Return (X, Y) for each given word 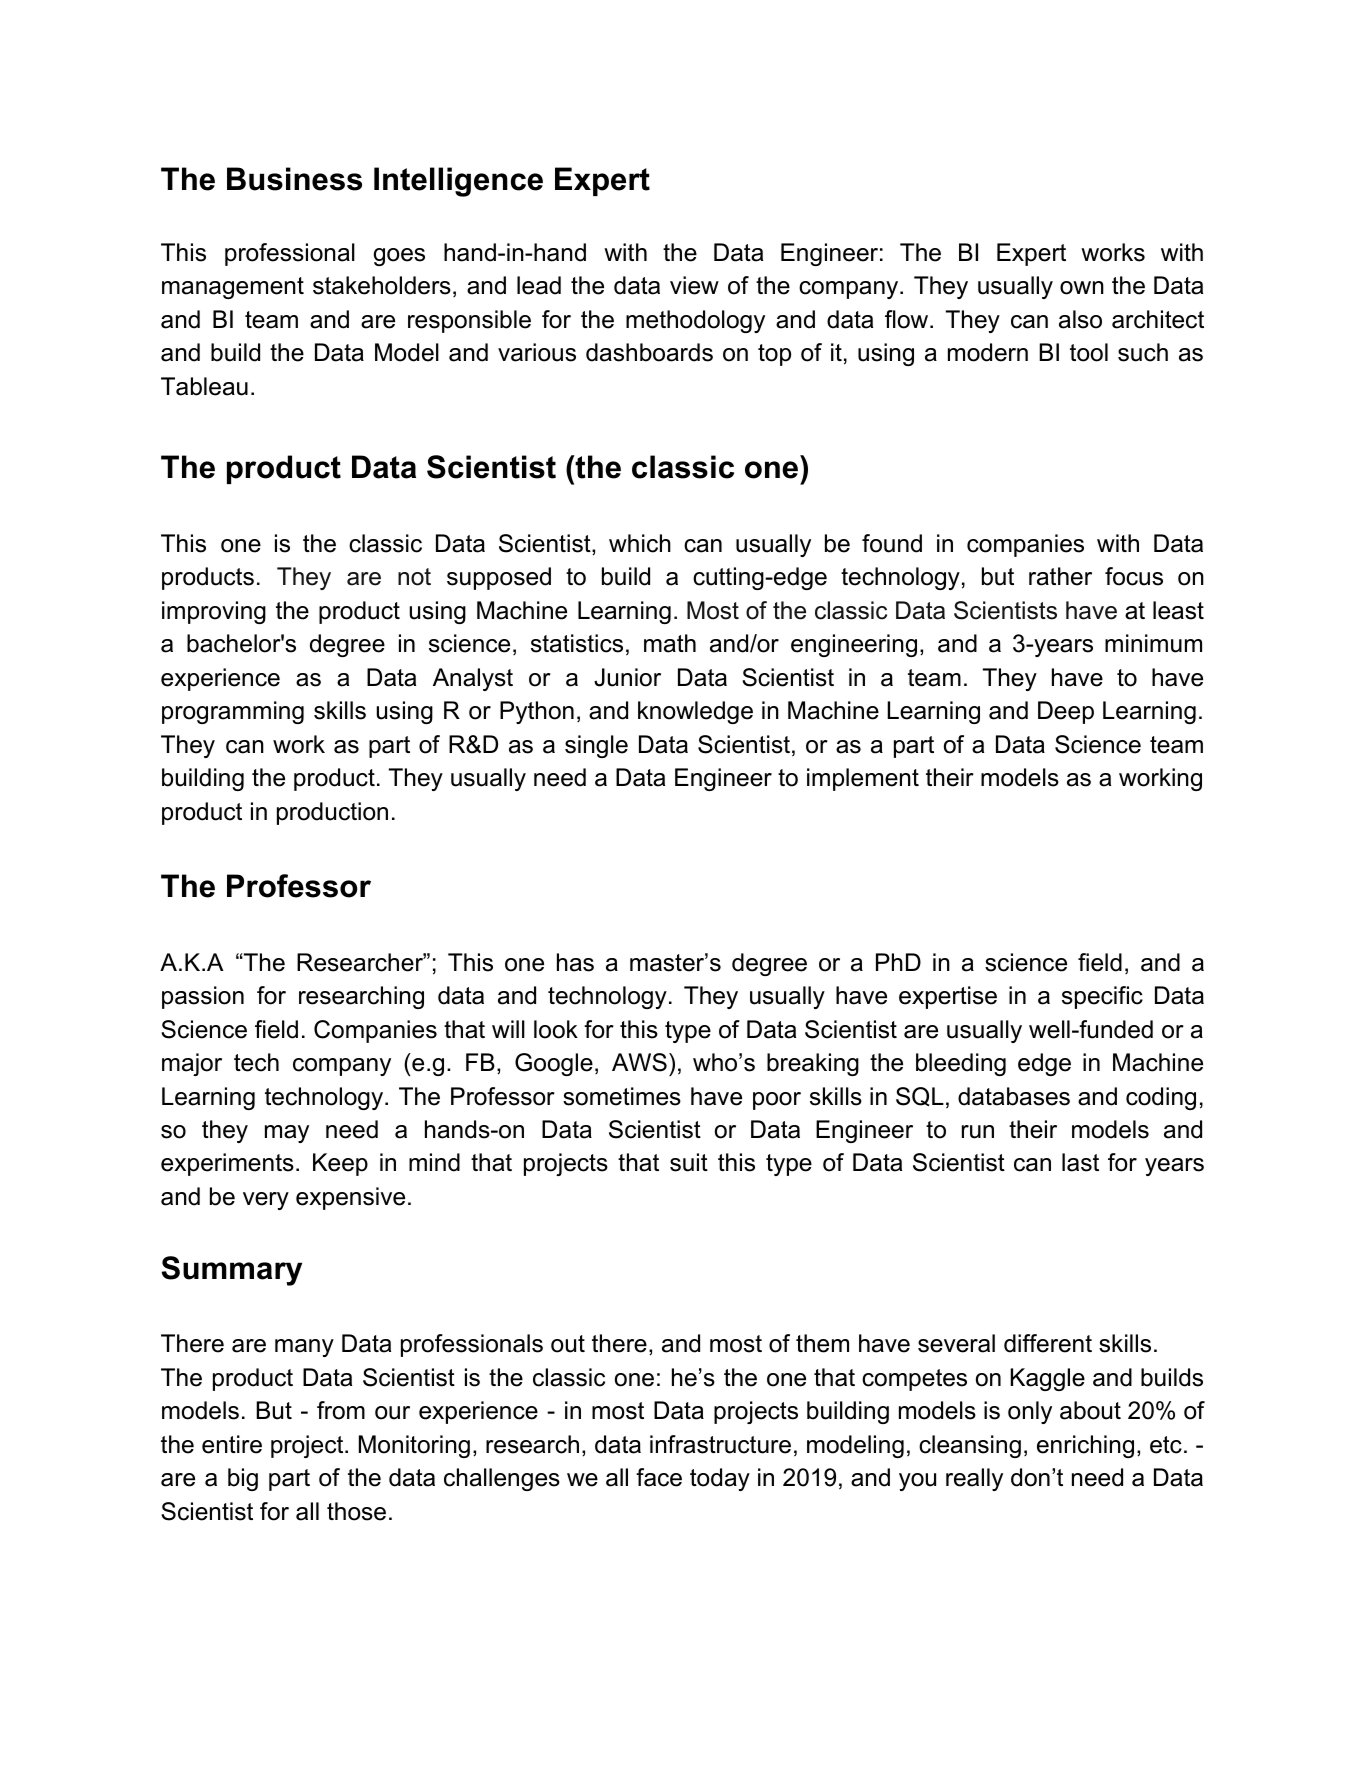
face (659, 1477)
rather (1060, 576)
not (414, 577)
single (596, 746)
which (640, 543)
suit (689, 1162)
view (694, 285)
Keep (340, 1164)
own (1082, 288)
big (243, 1479)
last (1080, 1162)
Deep (1066, 712)
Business (294, 179)
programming (233, 712)
